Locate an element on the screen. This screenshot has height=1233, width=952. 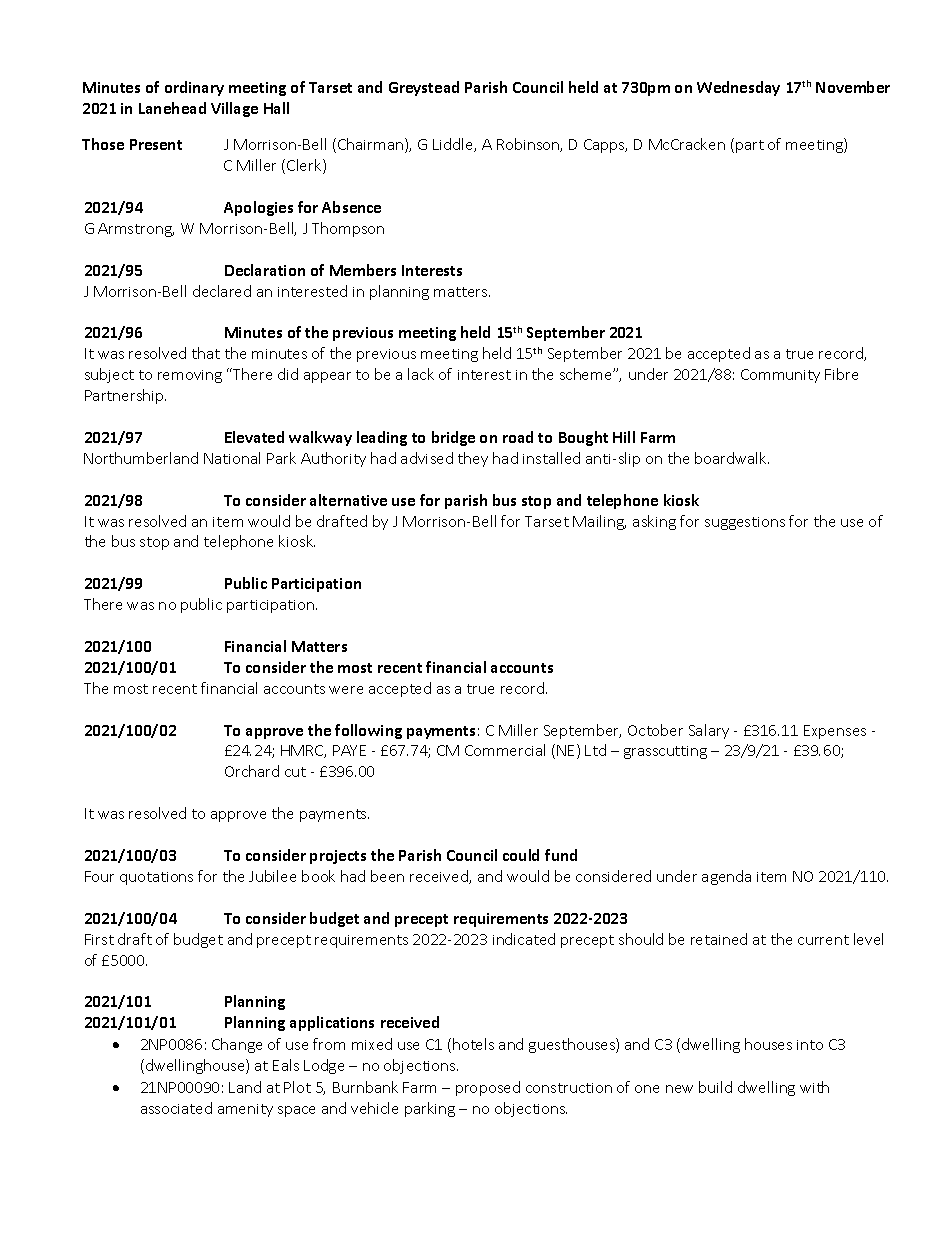
were is located at coordinates (346, 690).
